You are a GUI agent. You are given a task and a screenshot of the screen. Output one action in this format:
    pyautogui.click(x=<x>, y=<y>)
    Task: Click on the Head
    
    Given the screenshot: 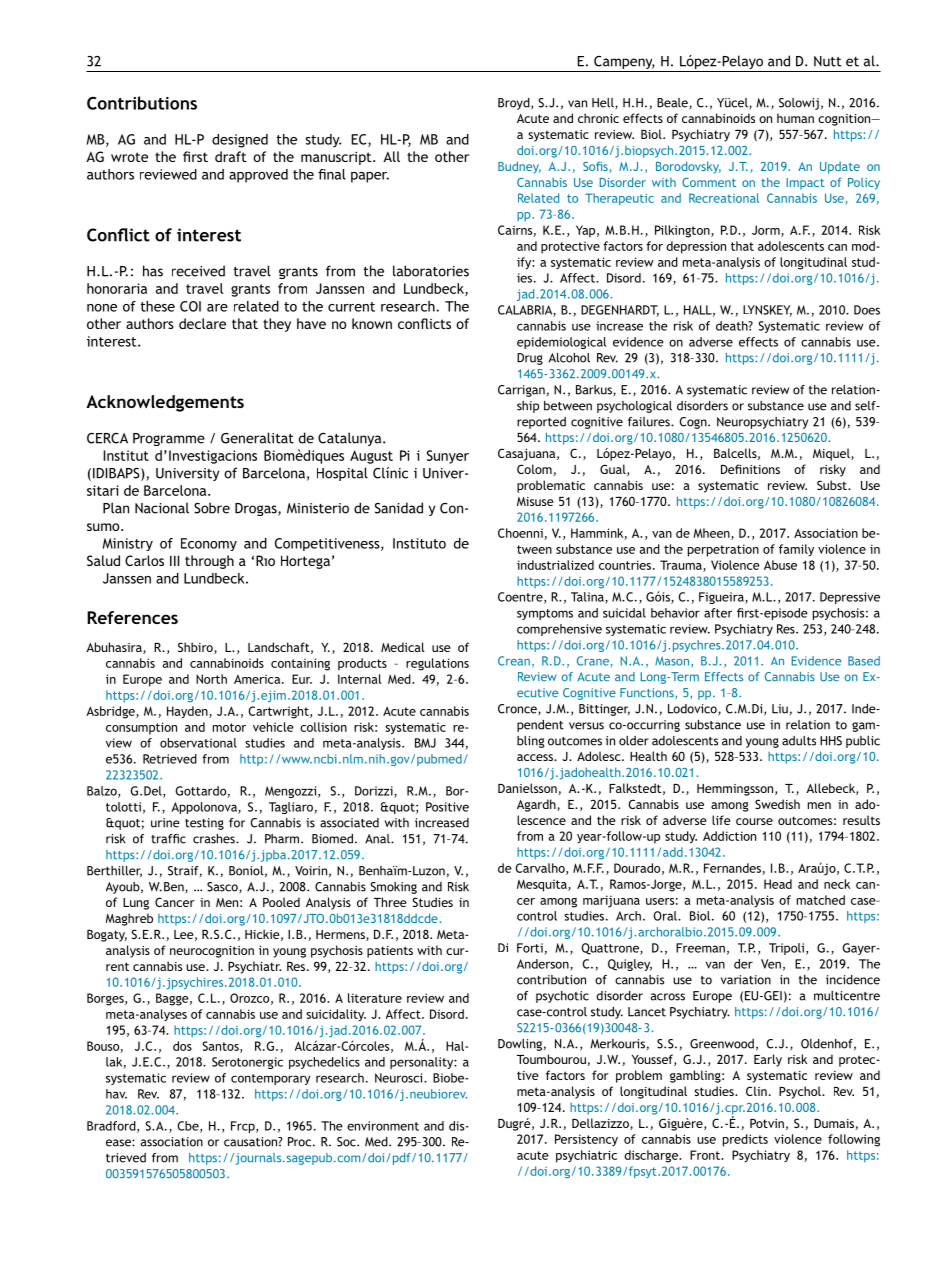 What is the action you would take?
    pyautogui.click(x=778, y=884)
